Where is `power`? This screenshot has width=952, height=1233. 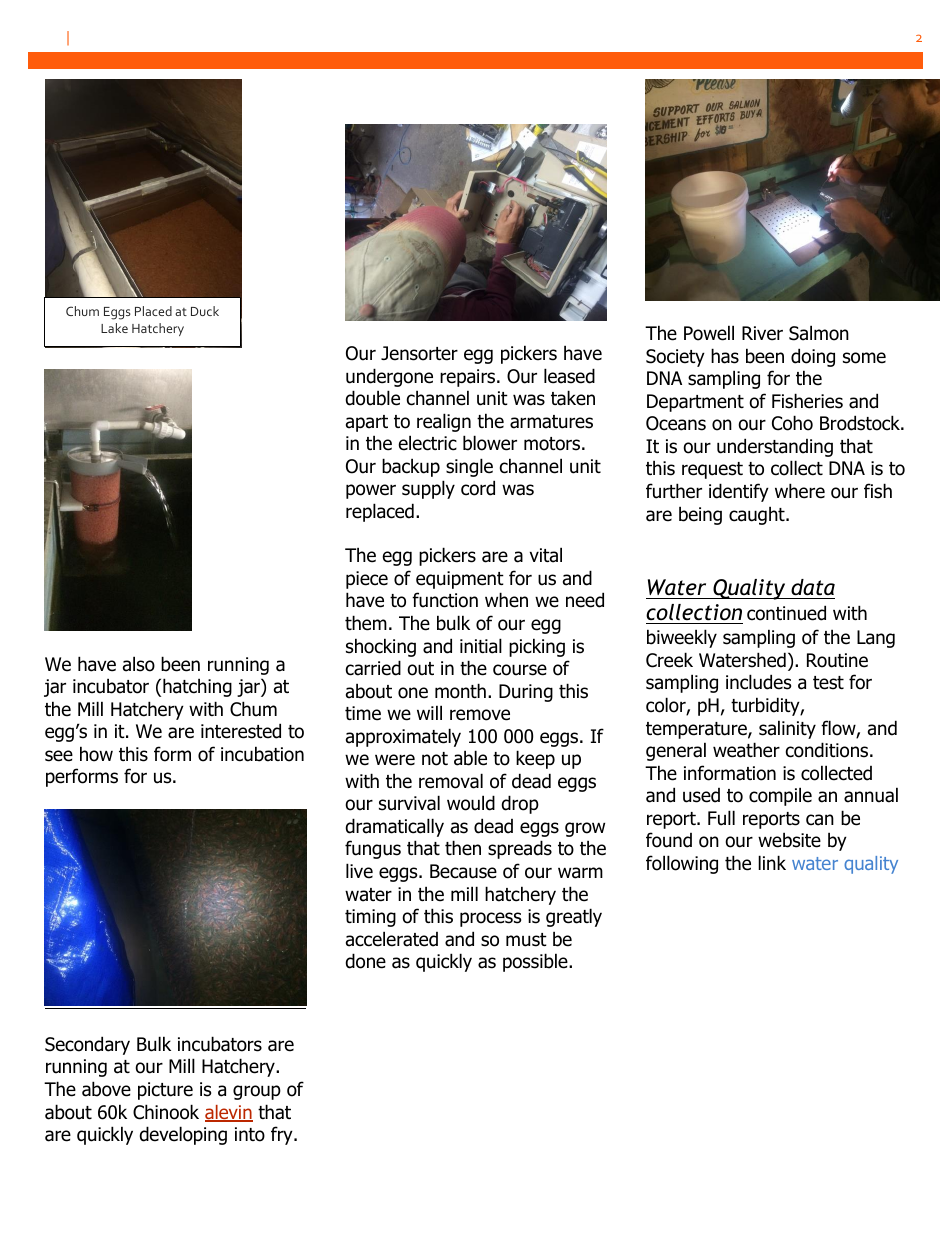
power is located at coordinates (371, 491).
